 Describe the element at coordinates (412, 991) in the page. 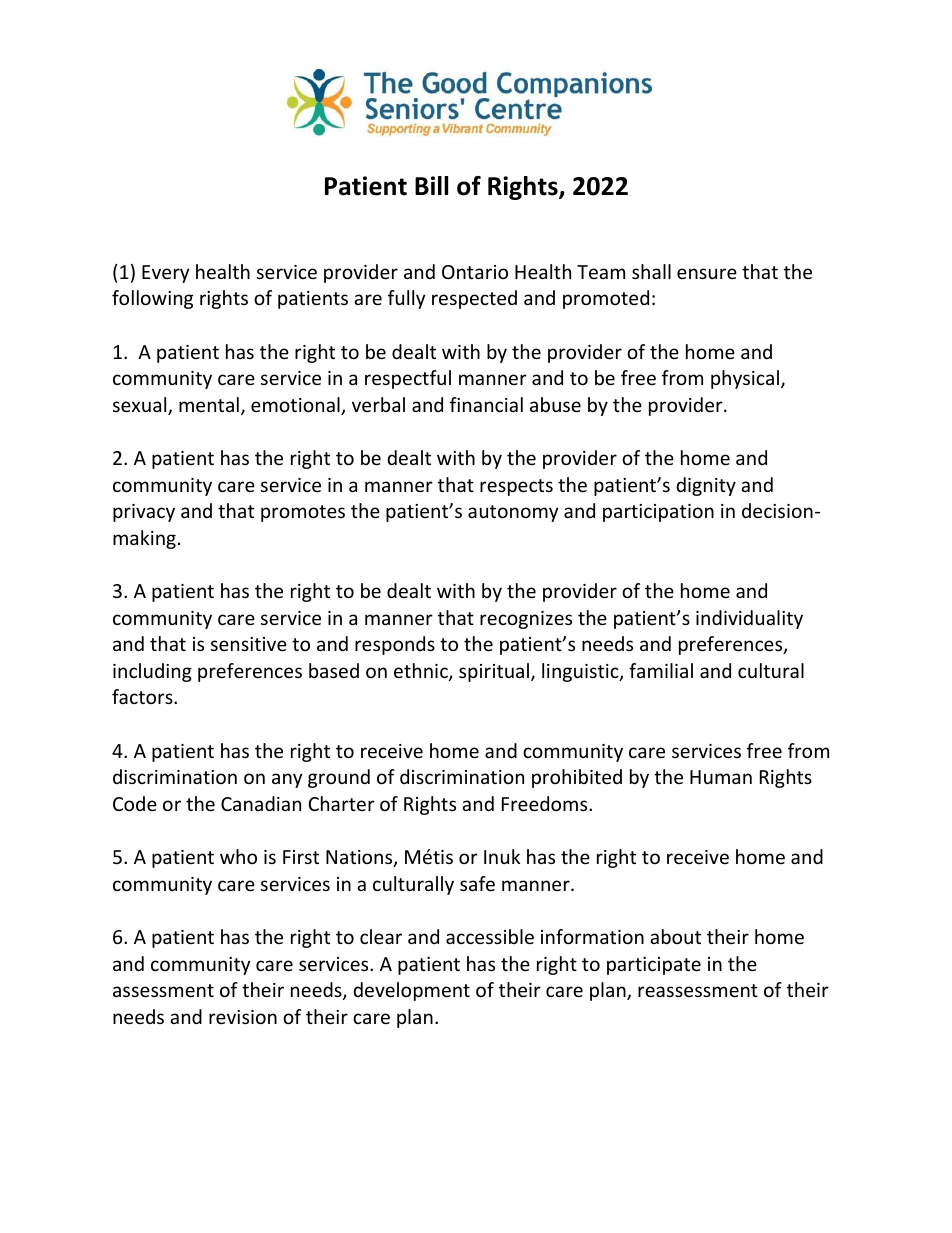

I see `development` at that location.
